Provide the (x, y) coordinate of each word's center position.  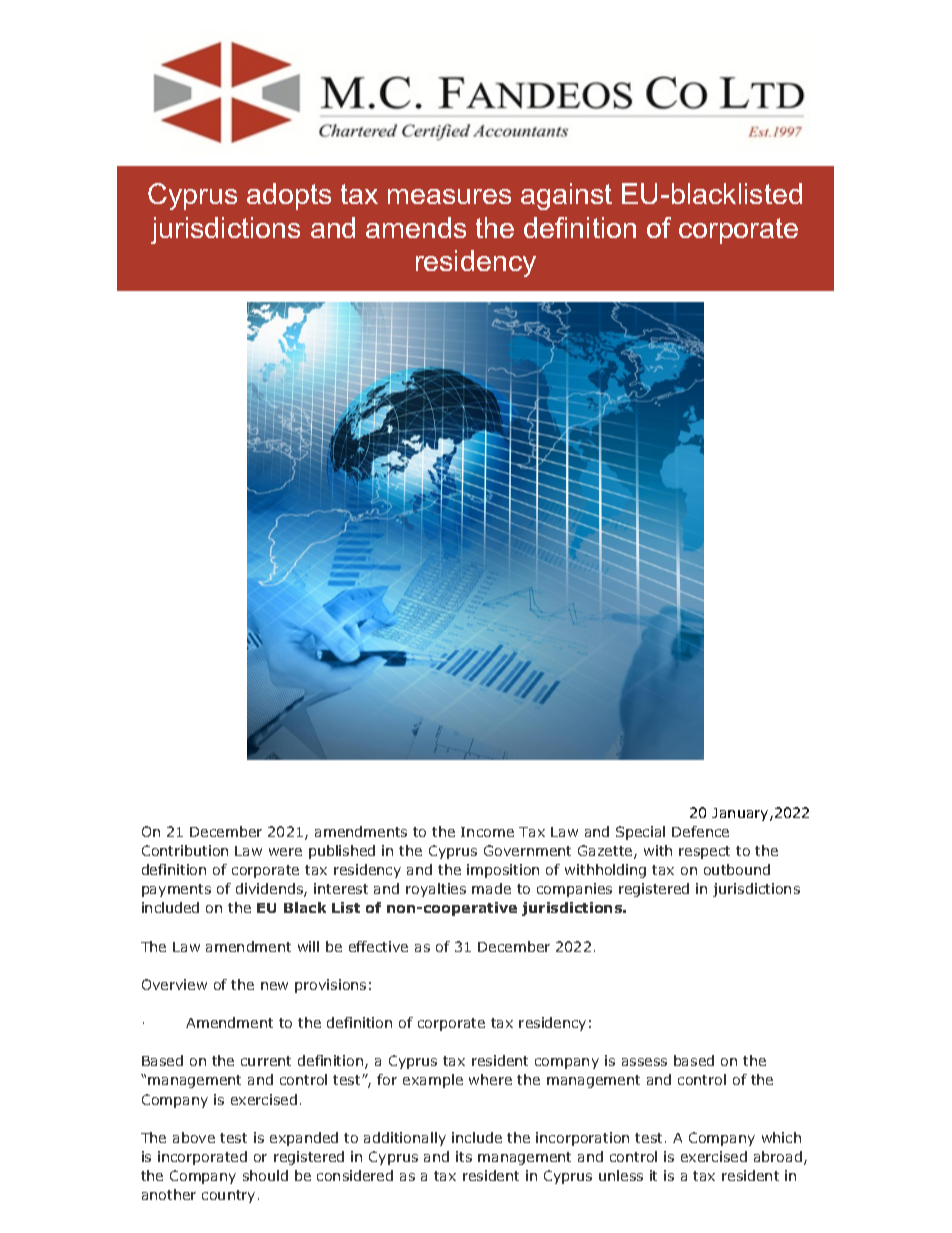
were (285, 852)
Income (487, 832)
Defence (700, 831)
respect (704, 852)
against (566, 196)
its (464, 1156)
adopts (289, 196)
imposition (503, 871)
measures (449, 196)
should (265, 1175)
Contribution (185, 850)
